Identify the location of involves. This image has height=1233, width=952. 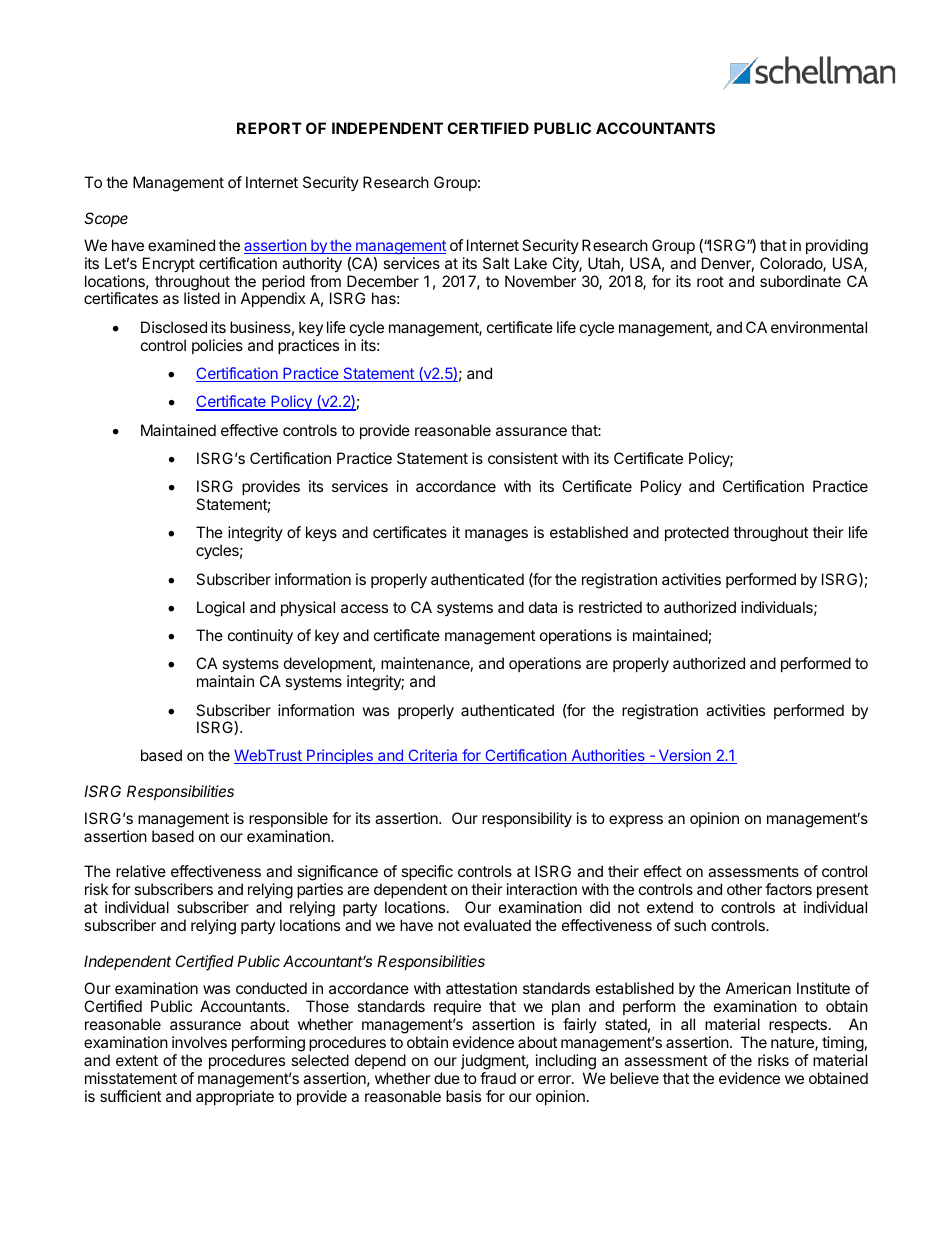
(199, 1042).
